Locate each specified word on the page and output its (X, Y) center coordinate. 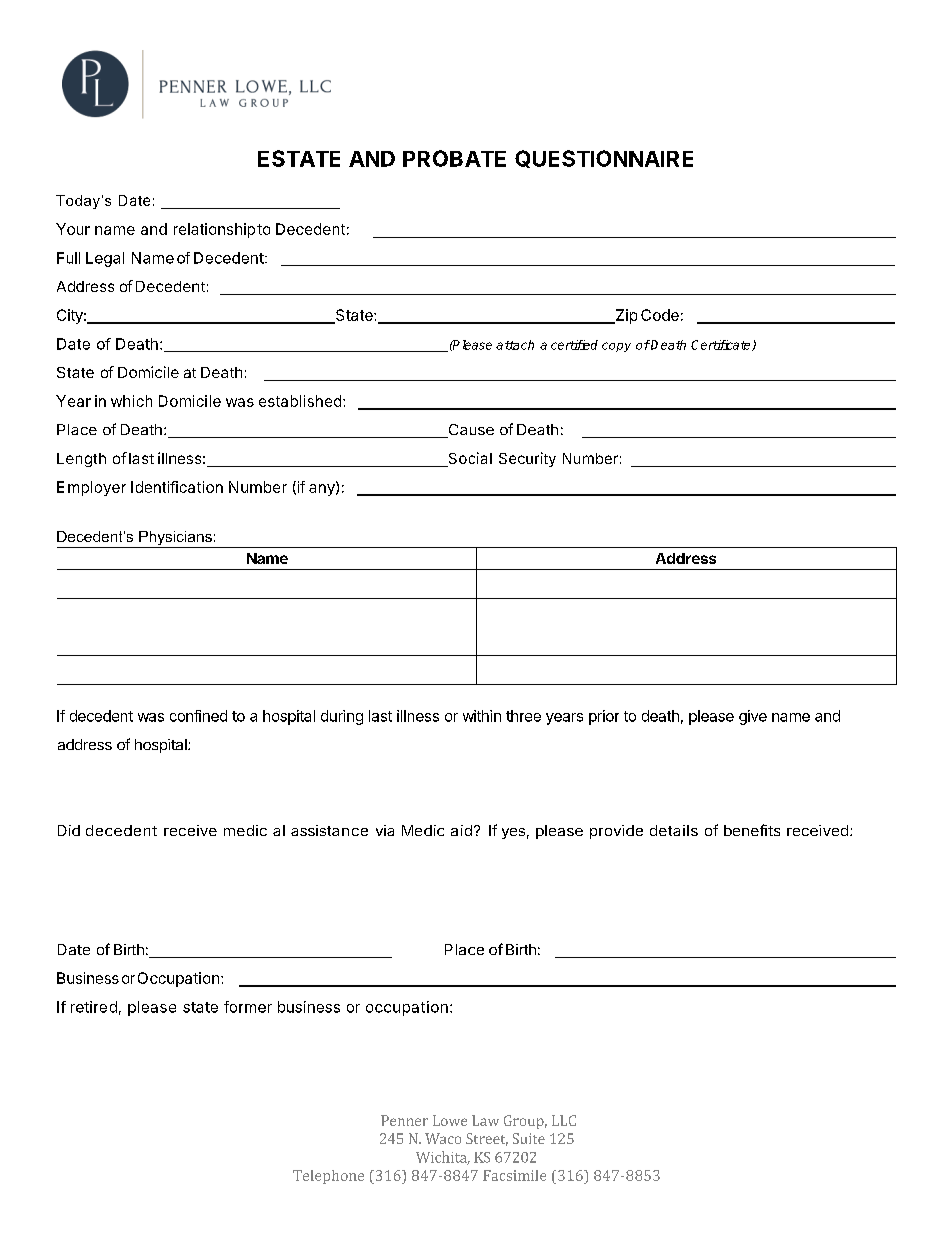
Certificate (722, 345)
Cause (470, 431)
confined (198, 716)
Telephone (328, 1177)
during (342, 717)
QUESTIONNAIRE (604, 159)
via (385, 830)
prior (604, 717)
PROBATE (454, 158)
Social (469, 459)
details (674, 830)
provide (616, 832)
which (131, 401)
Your (73, 229)
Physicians (175, 539)
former (248, 1007)
